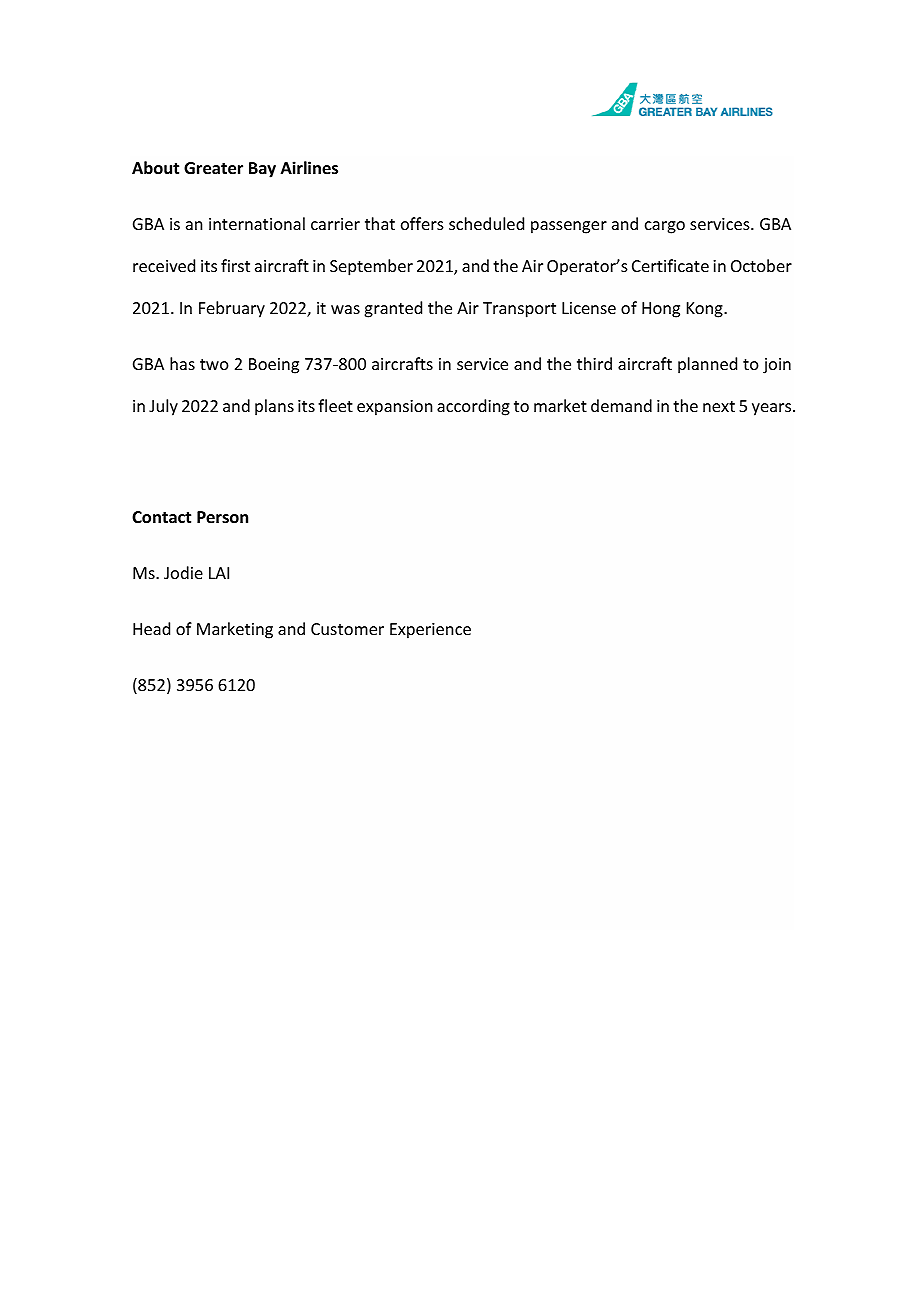 The image size is (924, 1308). What do you see at coordinates (151, 628) in the document?
I see `Head` at bounding box center [151, 628].
